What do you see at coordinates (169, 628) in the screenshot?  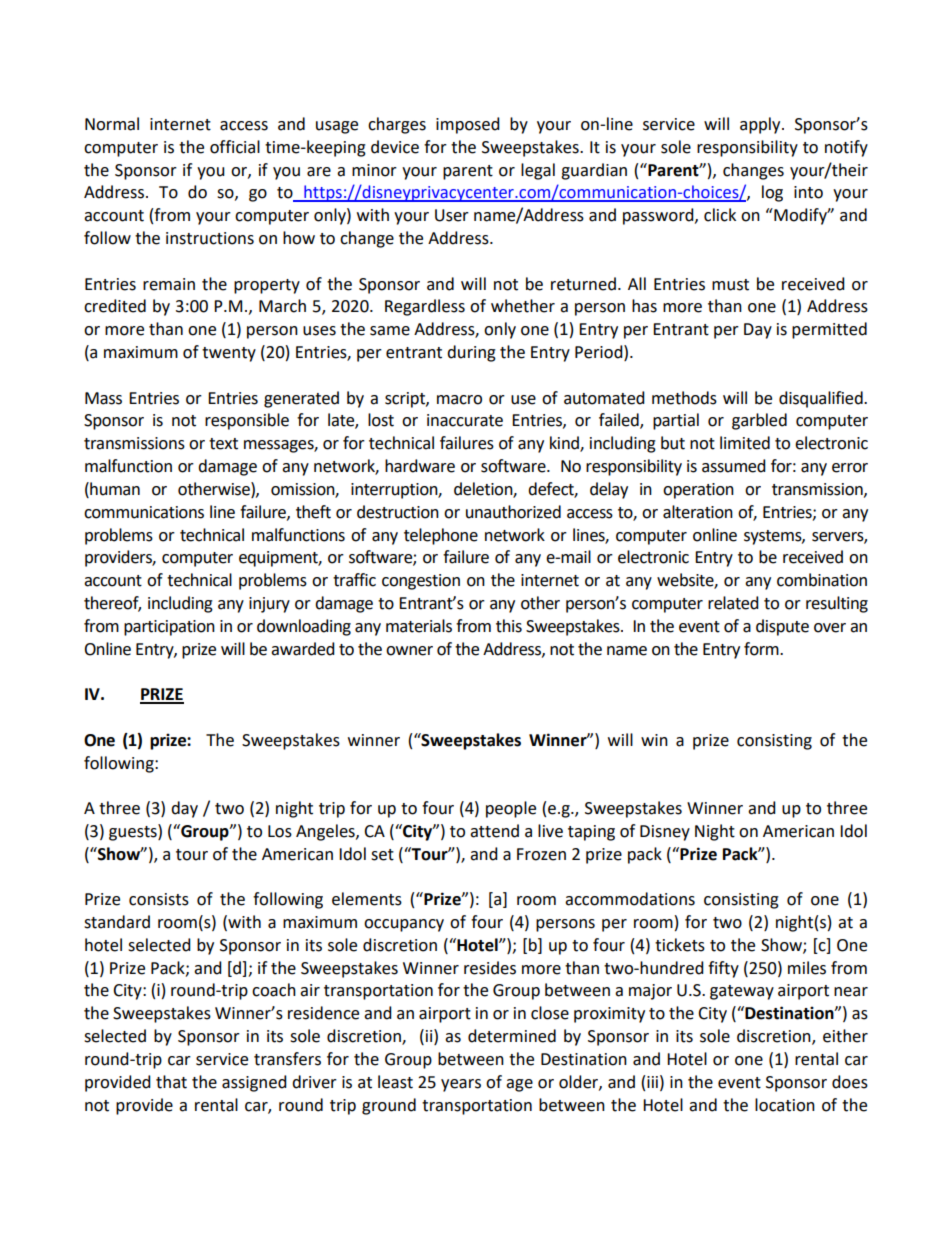 I see `participation` at bounding box center [169, 628].
